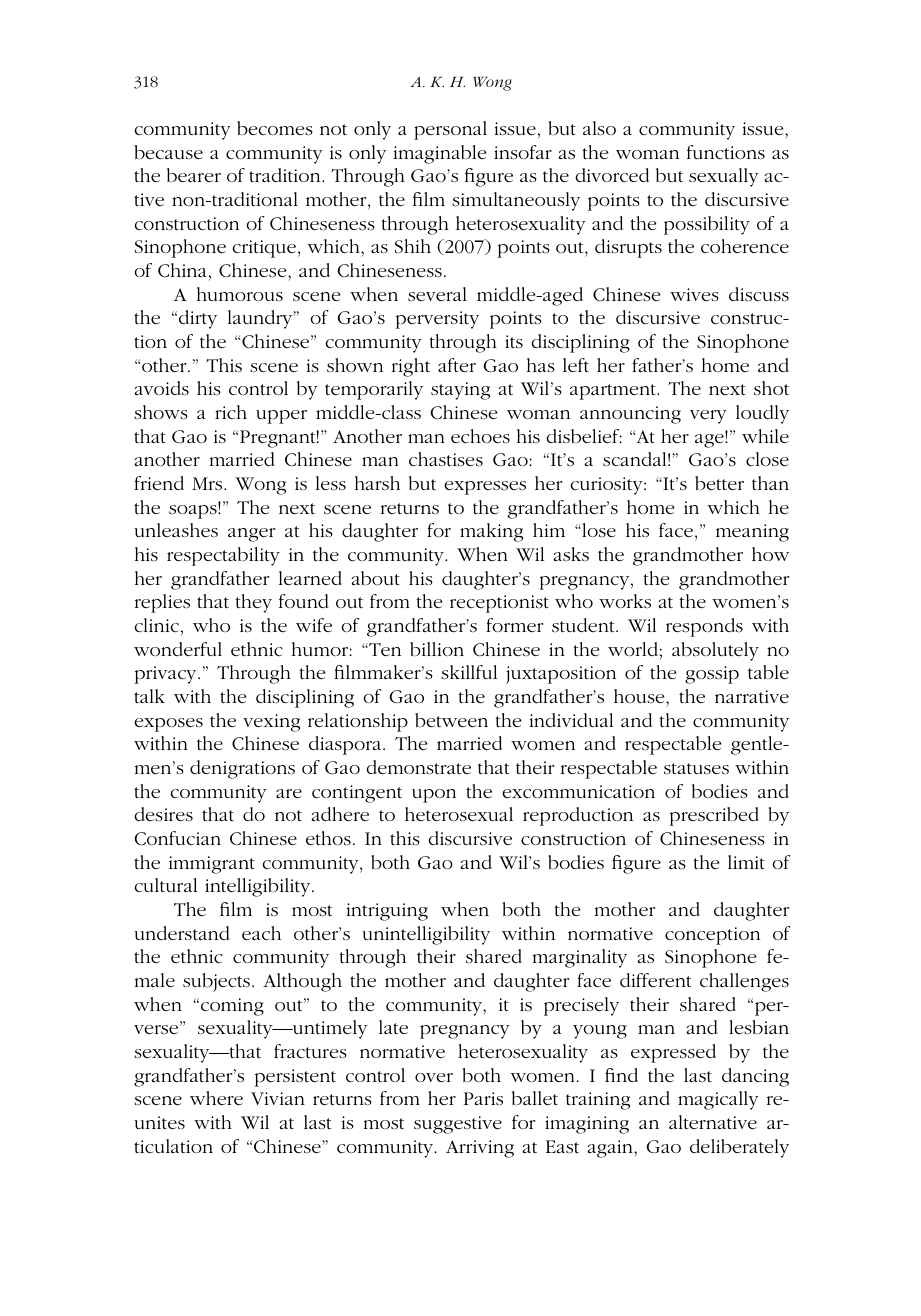 This document has width=921, height=1316. Describe the element at coordinates (724, 177) in the document. I see `sexually` at that location.
